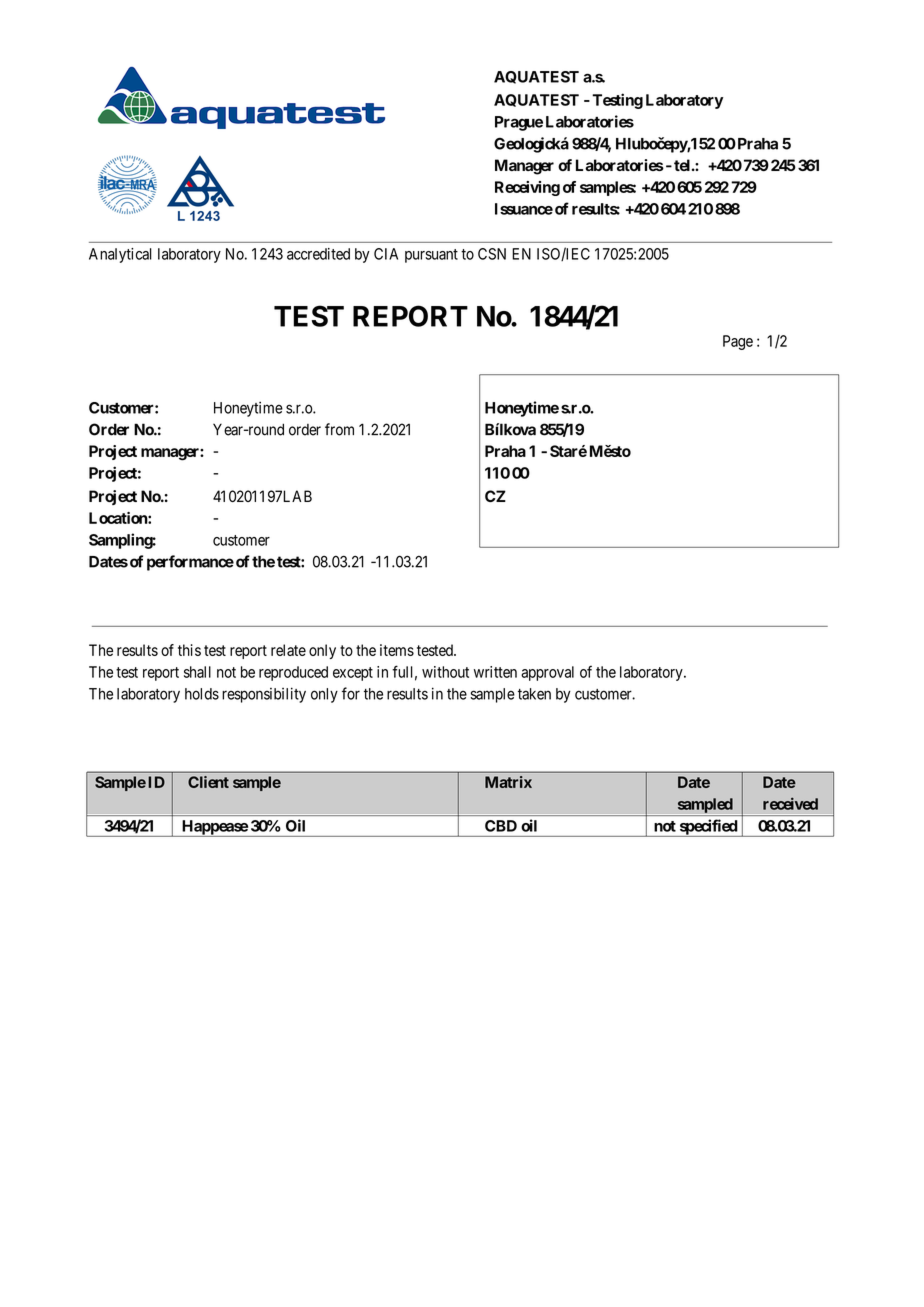  I want to click on approval, so click(547, 673).
